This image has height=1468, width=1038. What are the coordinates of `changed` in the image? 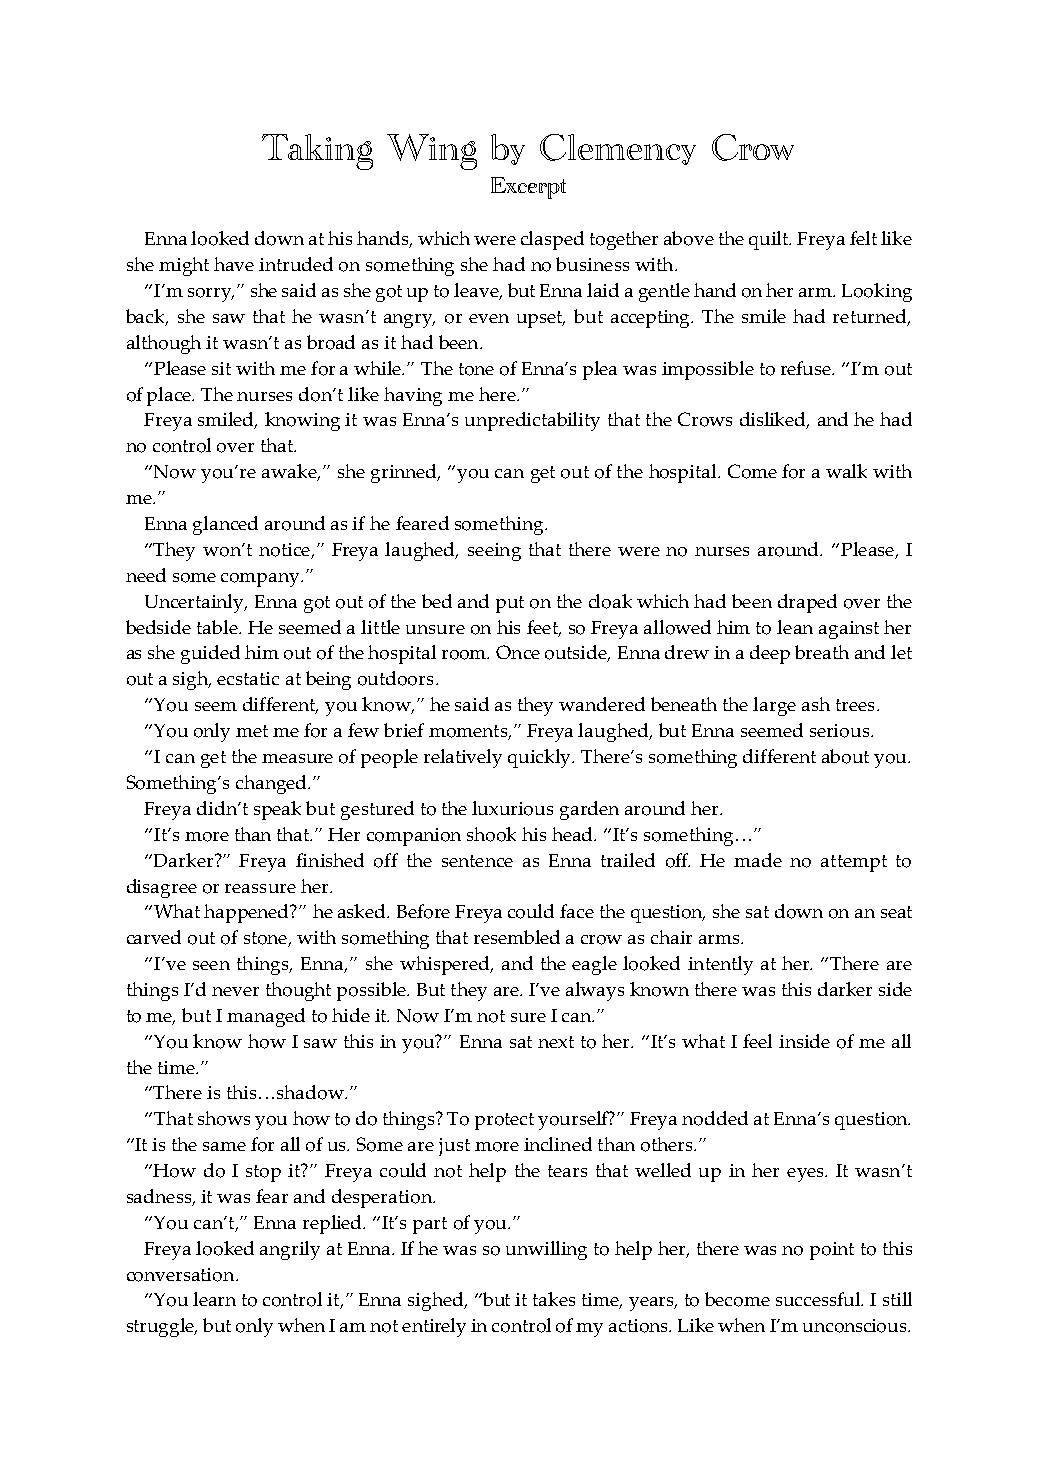 It's located at (272, 784).
